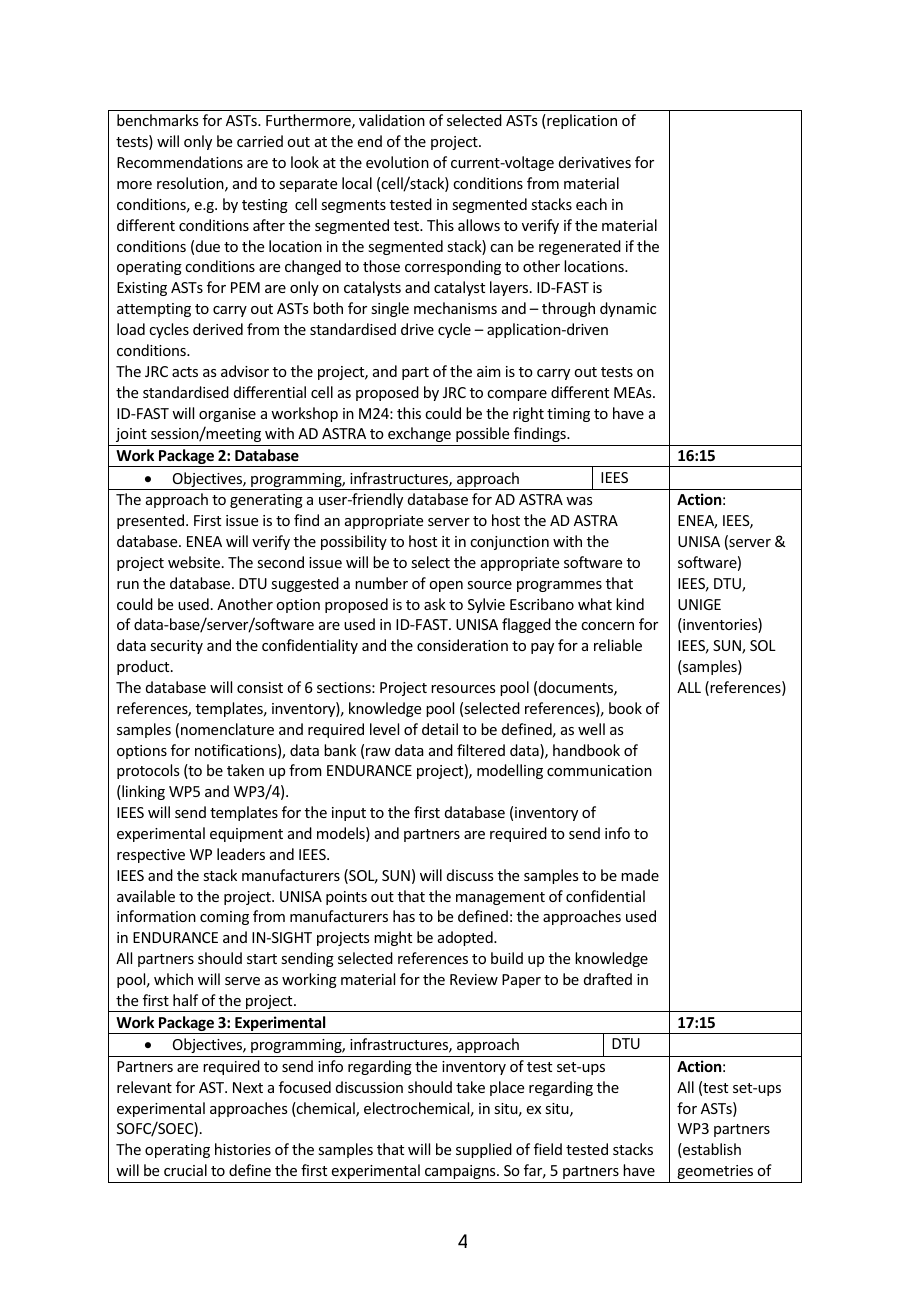 The image size is (924, 1308). I want to click on communication, so click(599, 770).
